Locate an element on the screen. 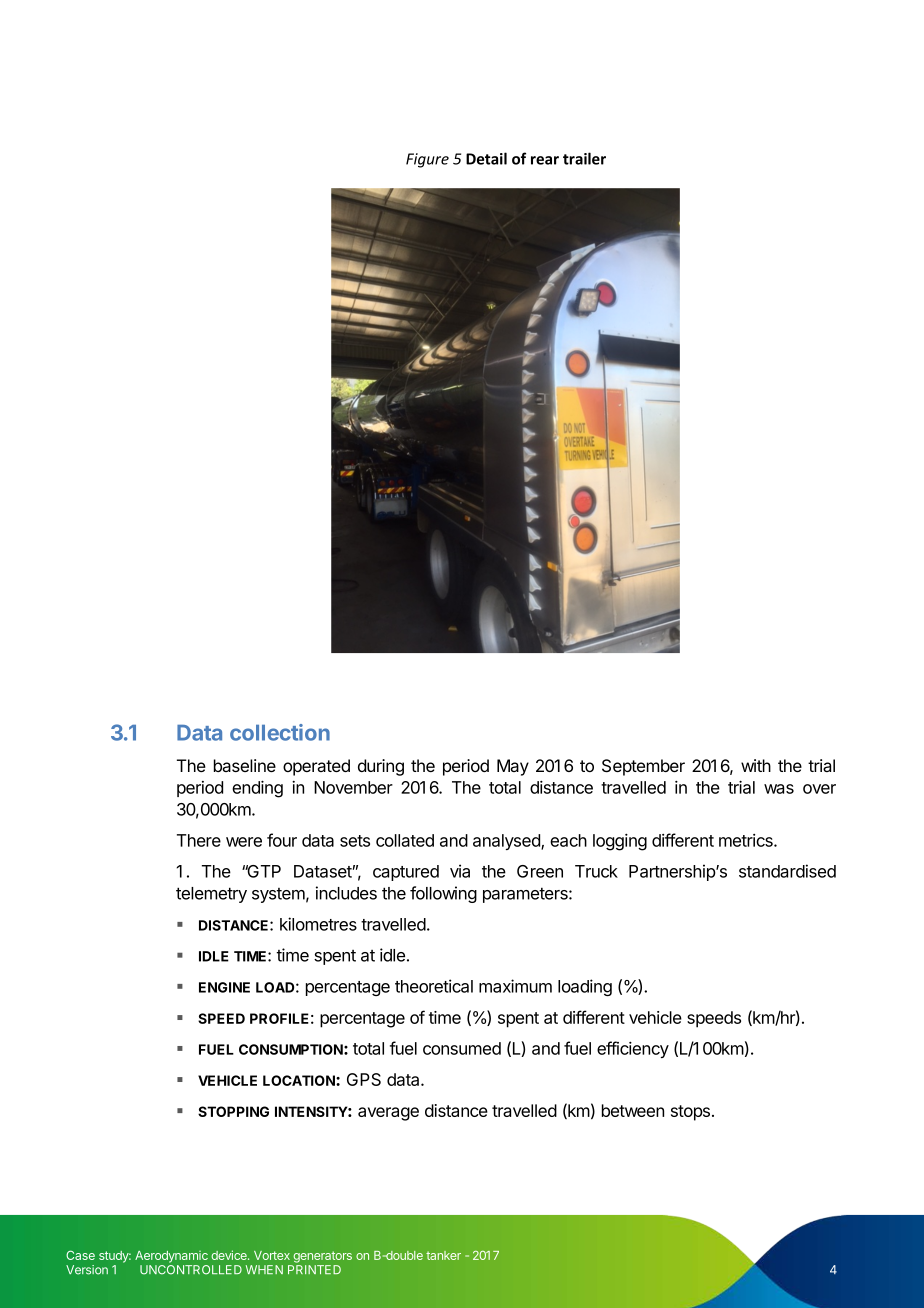  theoretical is located at coordinates (434, 986).
